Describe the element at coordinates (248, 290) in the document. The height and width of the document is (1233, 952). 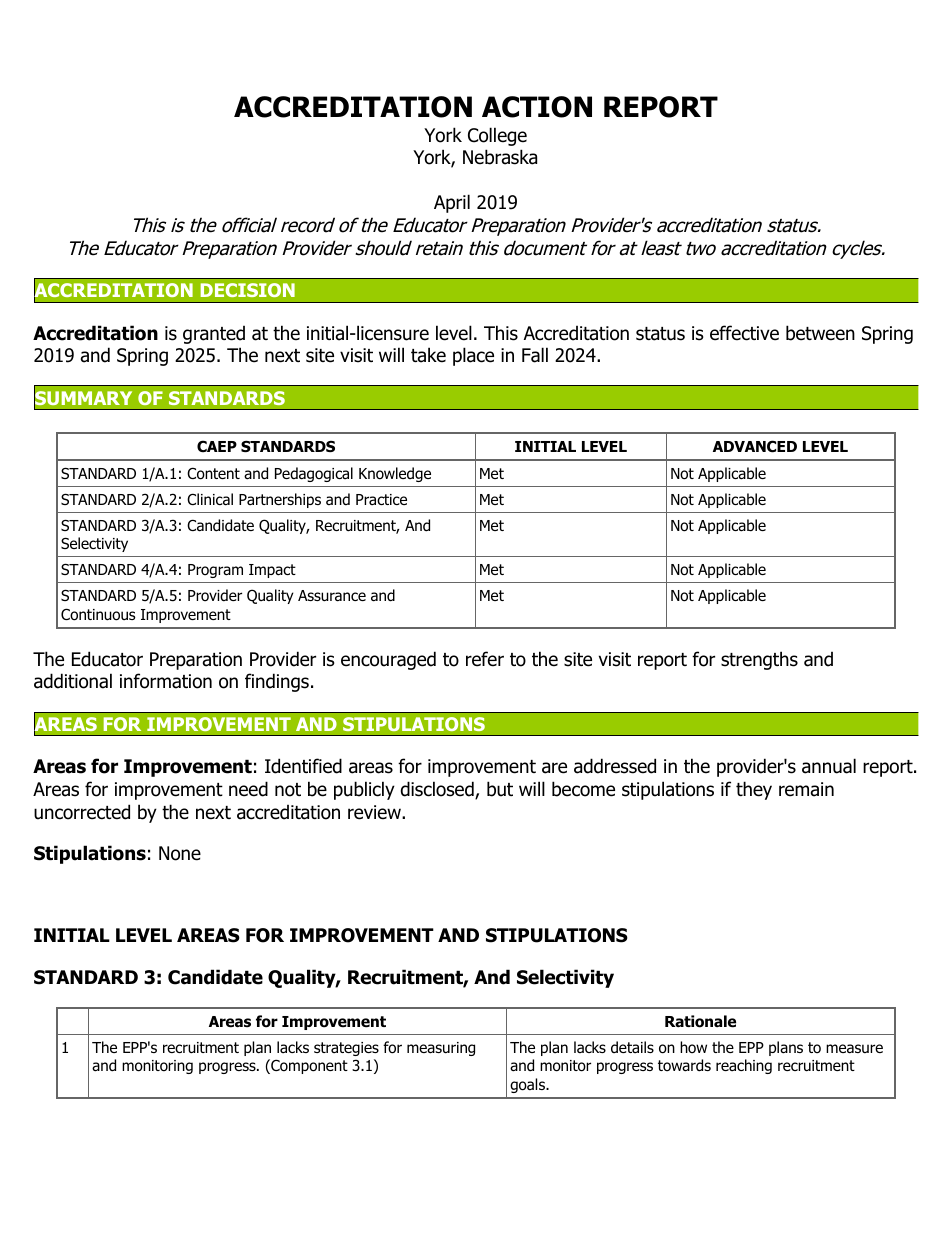
I see `DECISION` at that location.
